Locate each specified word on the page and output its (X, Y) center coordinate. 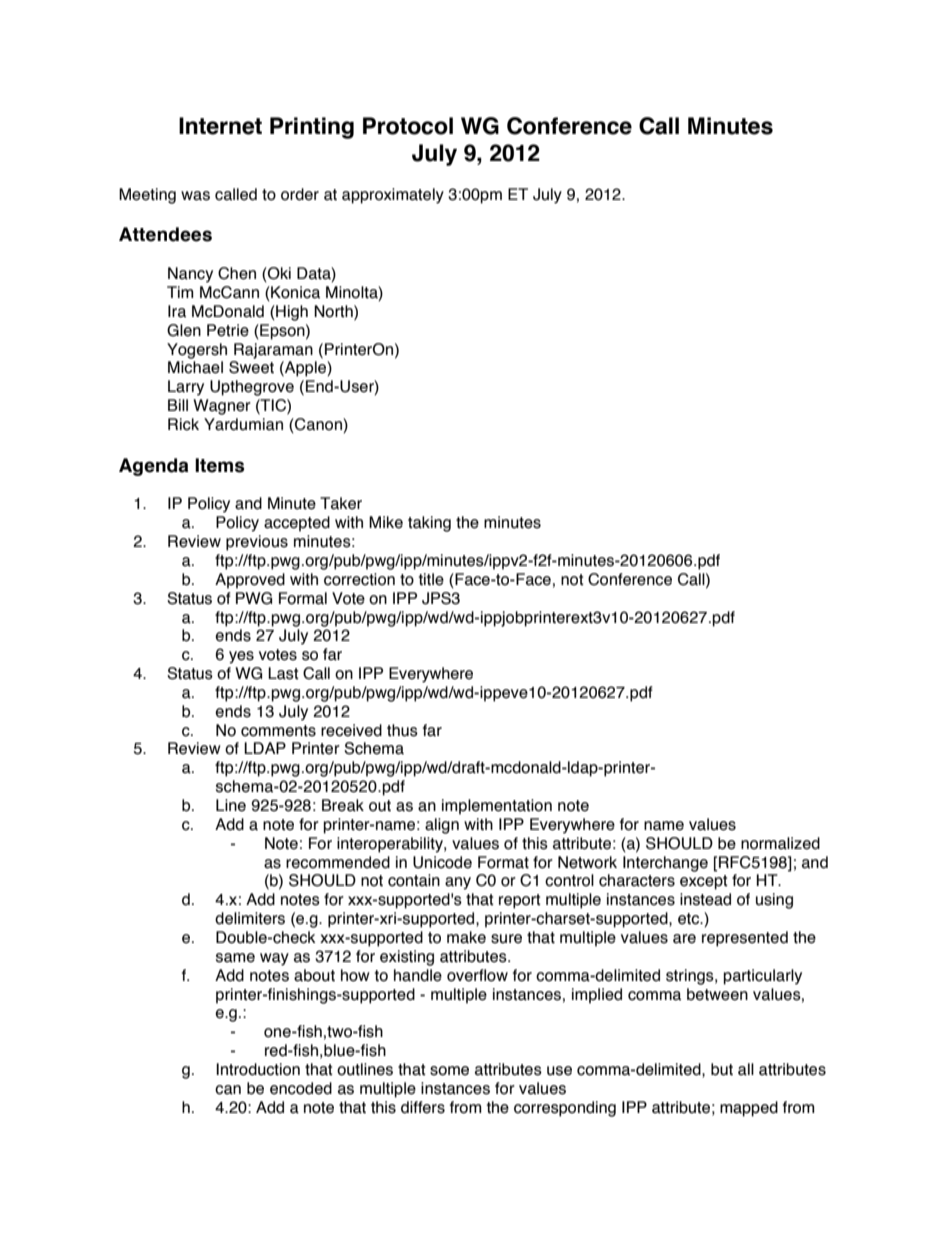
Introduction (258, 1069)
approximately (393, 196)
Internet (220, 126)
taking (429, 524)
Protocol (408, 126)
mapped (749, 1109)
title (431, 579)
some (449, 1071)
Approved (250, 581)
